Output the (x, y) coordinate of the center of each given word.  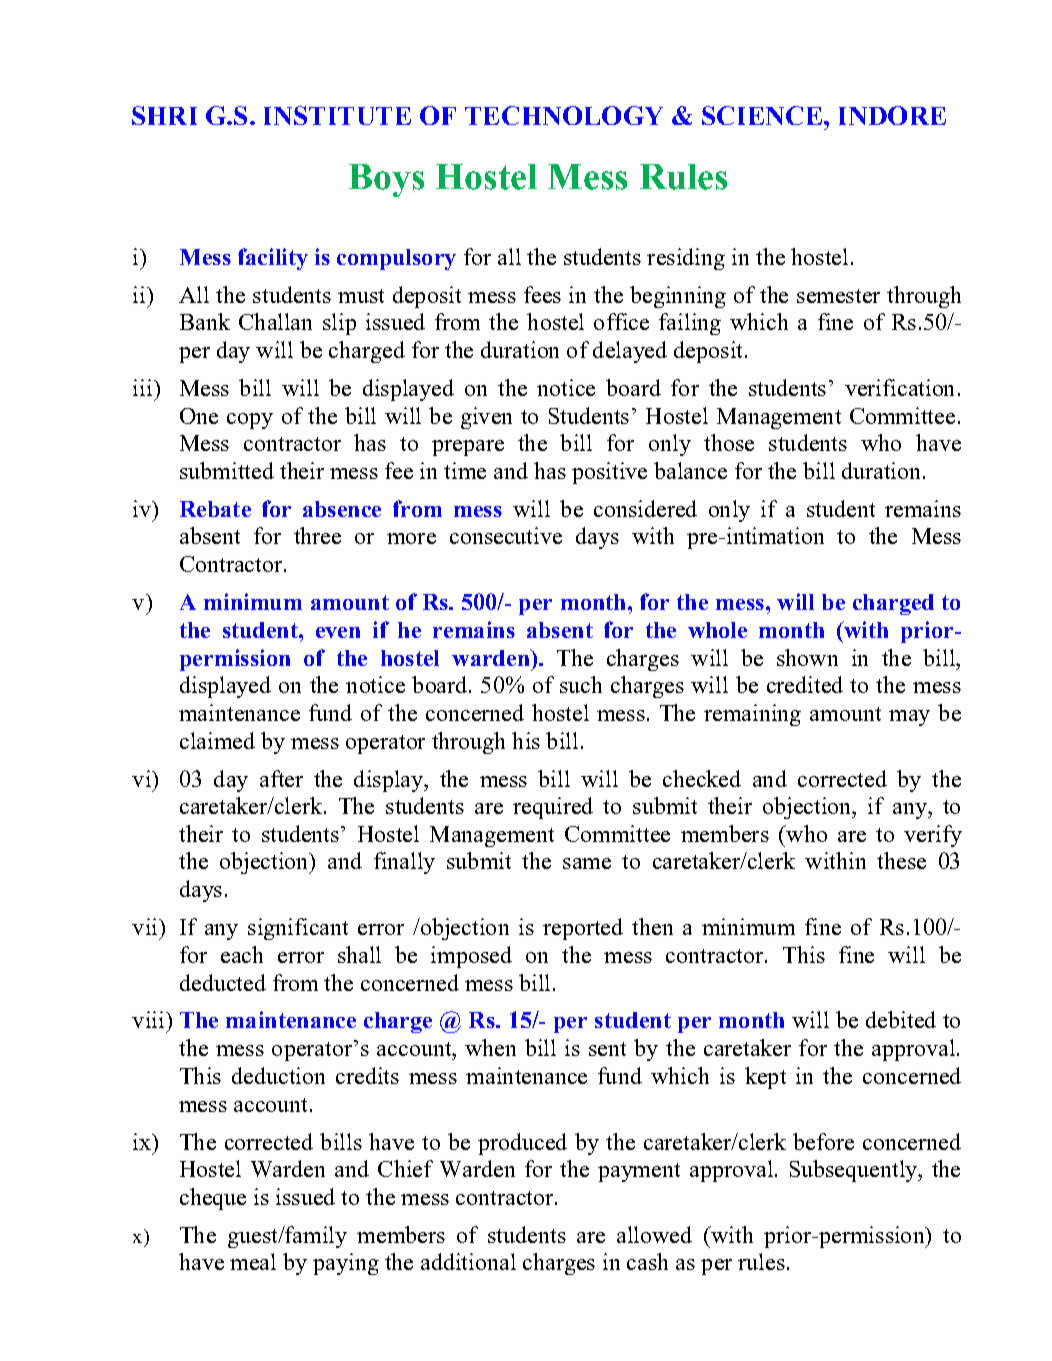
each (242, 954)
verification (899, 387)
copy (250, 421)
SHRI (164, 115)
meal (253, 1261)
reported (583, 929)
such (581, 684)
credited (805, 684)
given (486, 418)
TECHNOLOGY (564, 115)
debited (901, 1019)
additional (468, 1261)
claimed (217, 740)
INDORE (892, 115)
